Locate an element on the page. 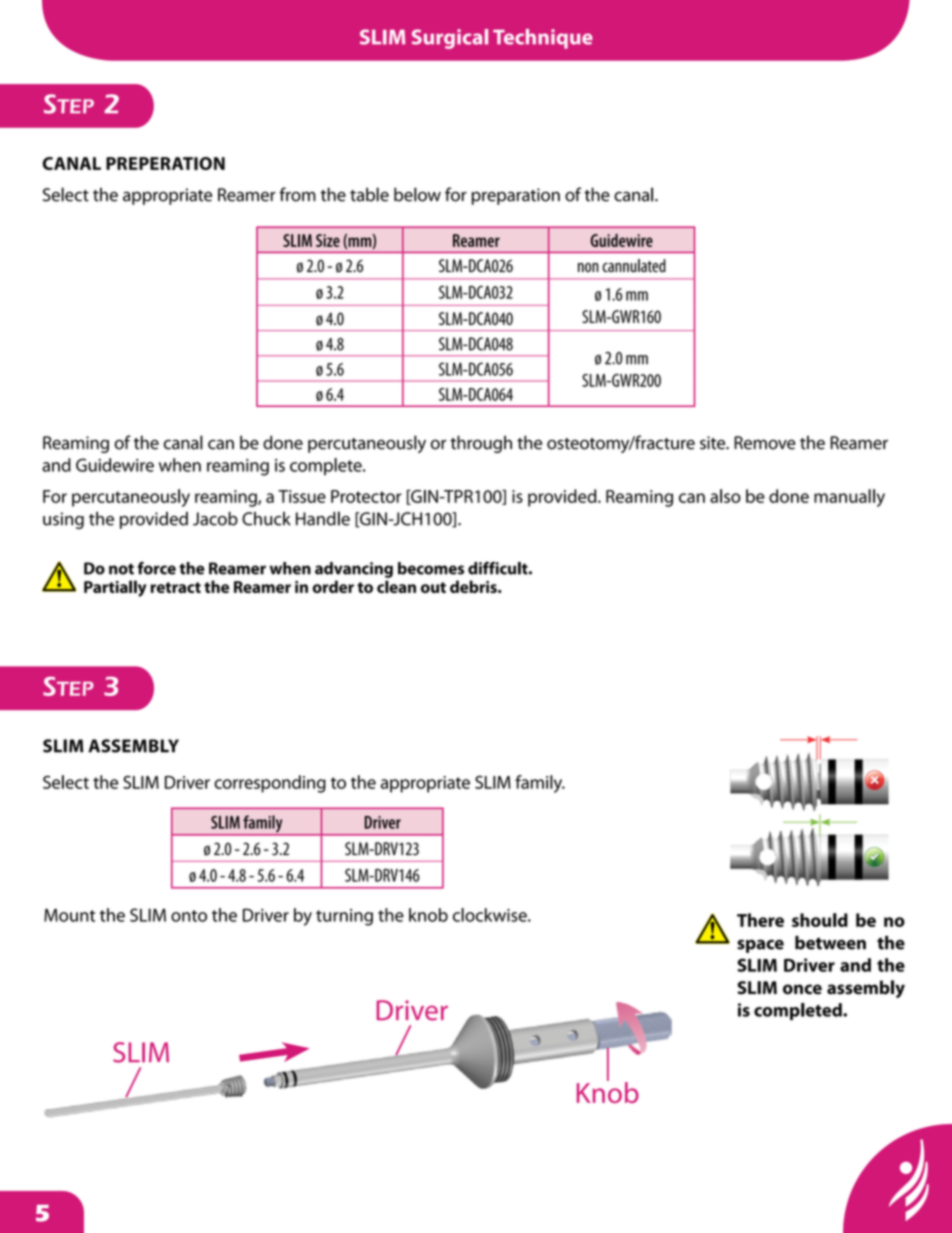  Remove is located at coordinates (765, 443).
